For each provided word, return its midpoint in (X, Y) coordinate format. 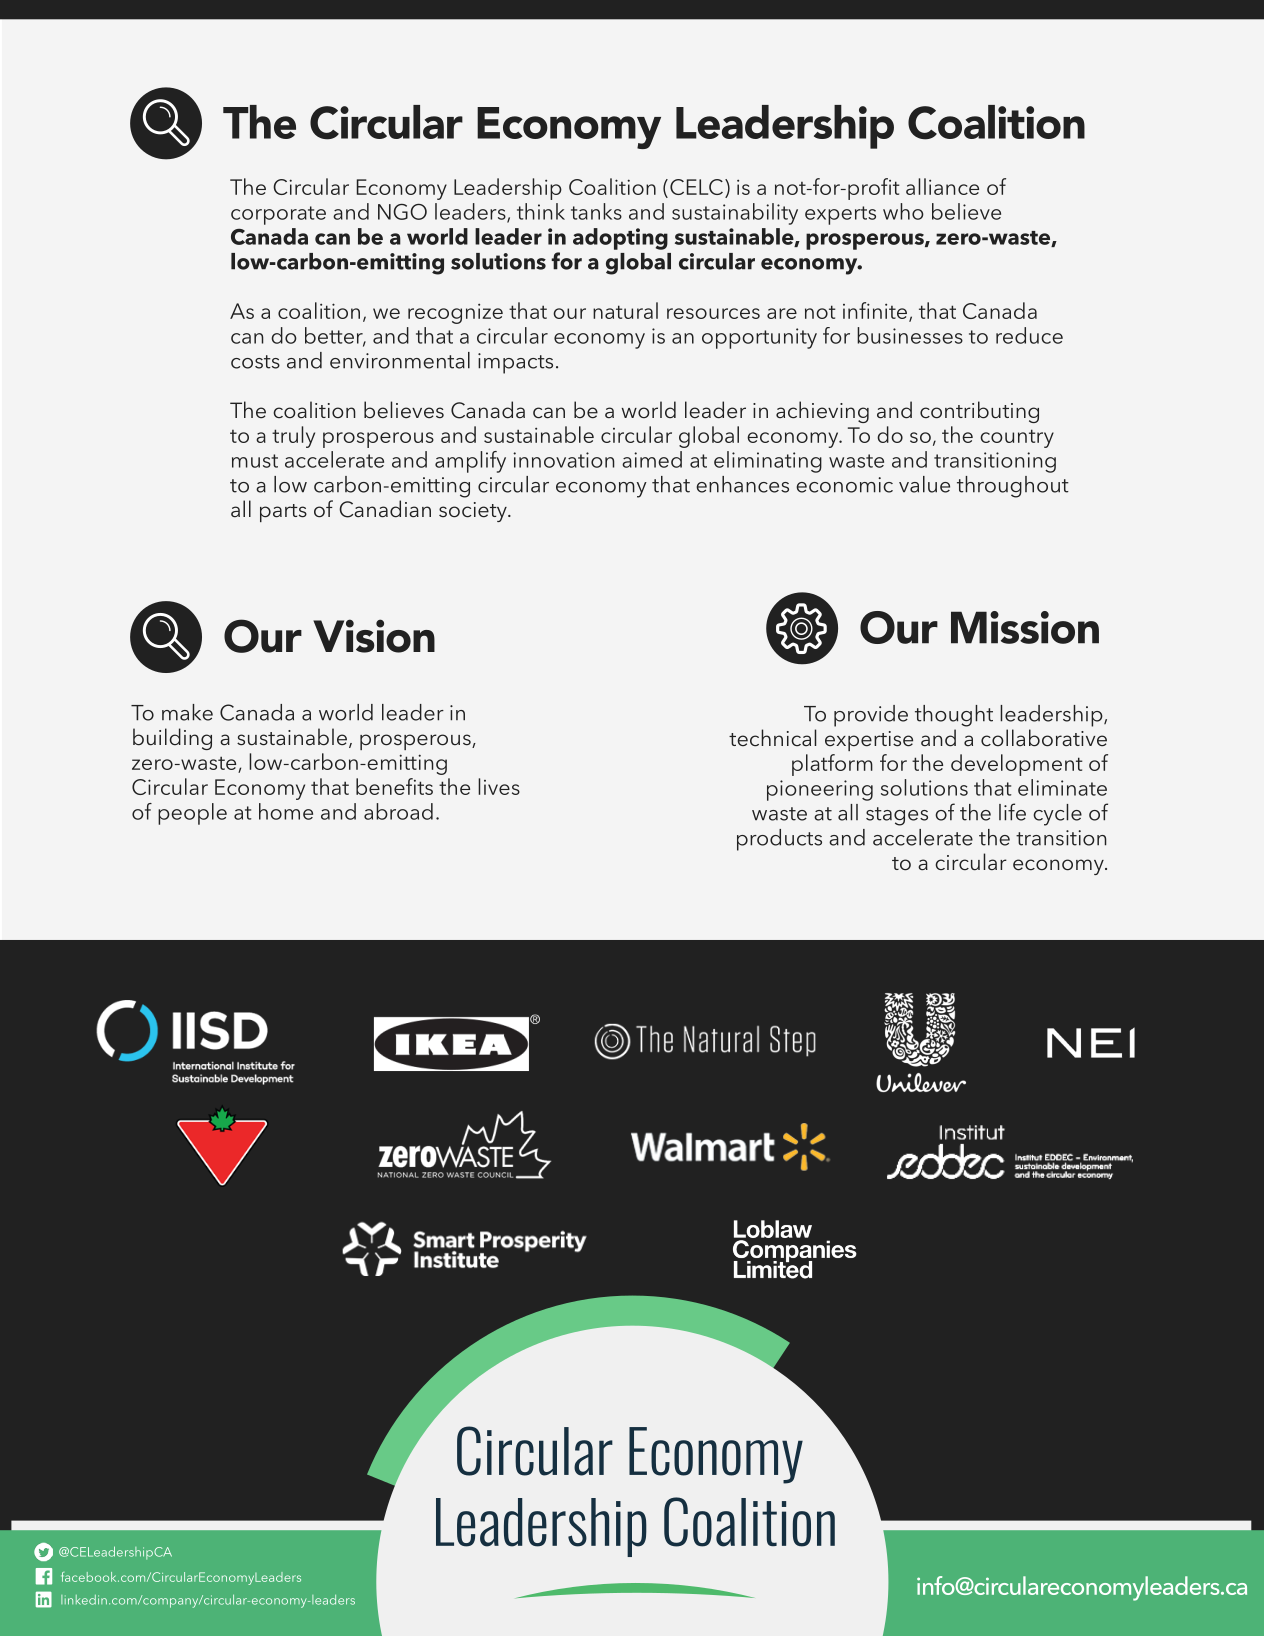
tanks (596, 211)
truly (293, 437)
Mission (1025, 627)
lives (499, 786)
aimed (652, 459)
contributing (979, 412)
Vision (374, 636)
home (286, 811)
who (903, 211)
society (474, 512)
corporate (278, 215)
